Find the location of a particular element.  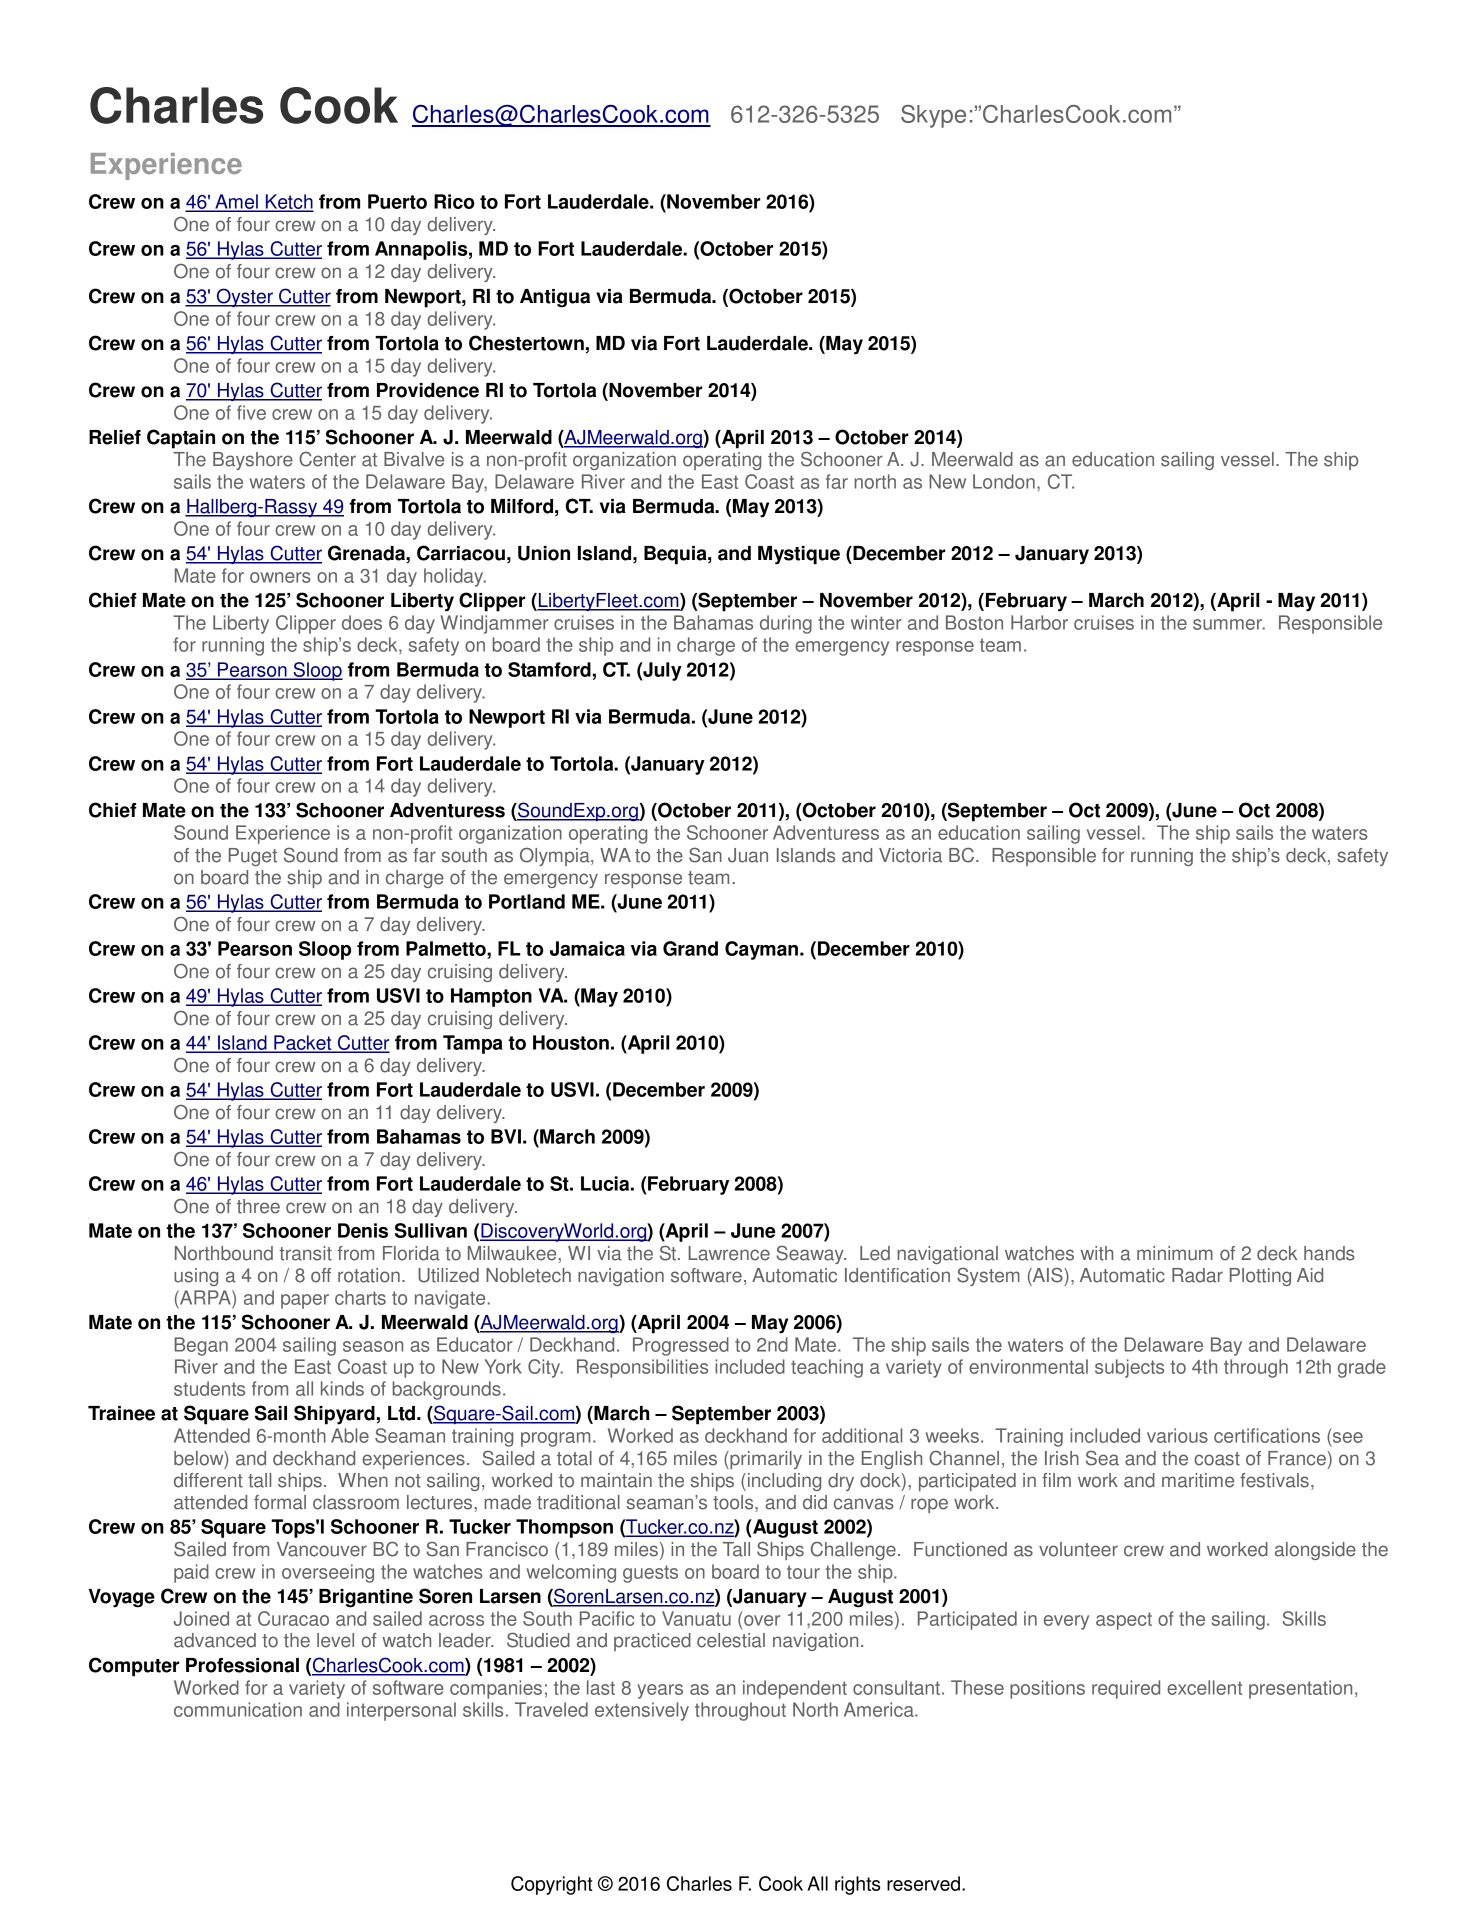

Harbor is located at coordinates (1039, 622).
